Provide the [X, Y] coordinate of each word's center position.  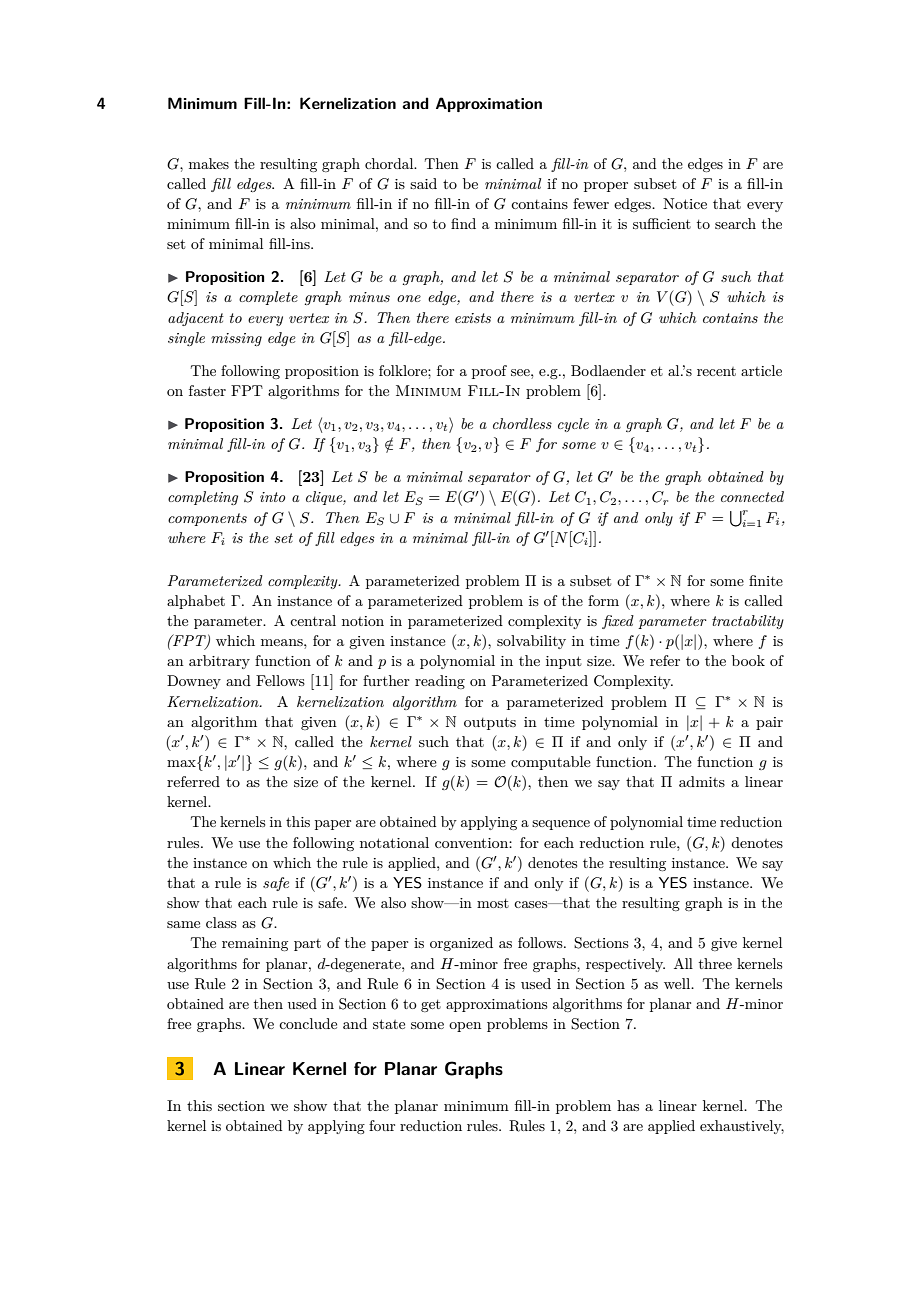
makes [209, 163]
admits [702, 781]
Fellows [280, 680]
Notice [685, 203]
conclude [308, 1023]
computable [551, 763]
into [273, 497]
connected [752, 496]
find [463, 223]
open [465, 1027]
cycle [573, 425]
